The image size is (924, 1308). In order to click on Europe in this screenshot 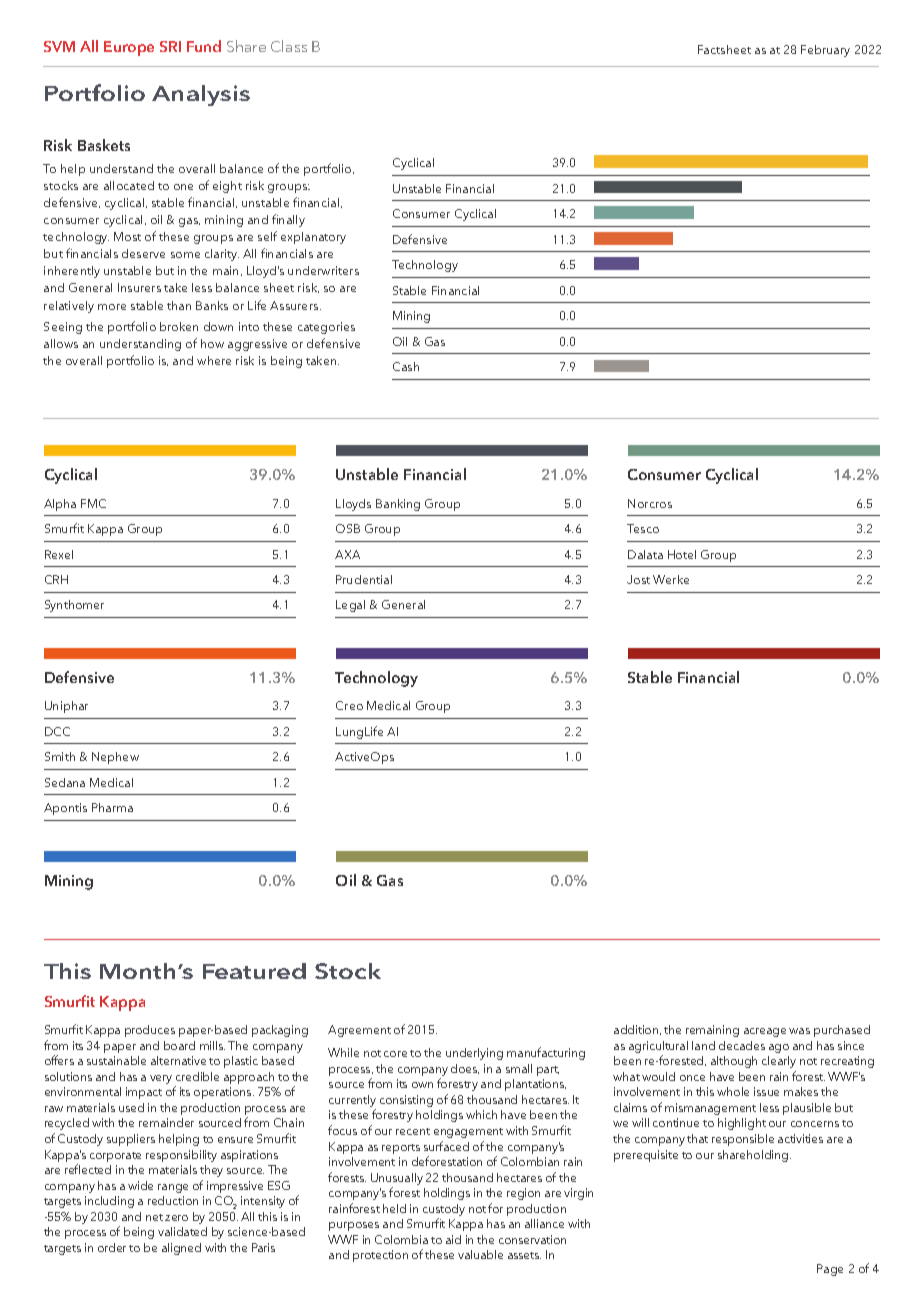, I will do `click(129, 48)`.
